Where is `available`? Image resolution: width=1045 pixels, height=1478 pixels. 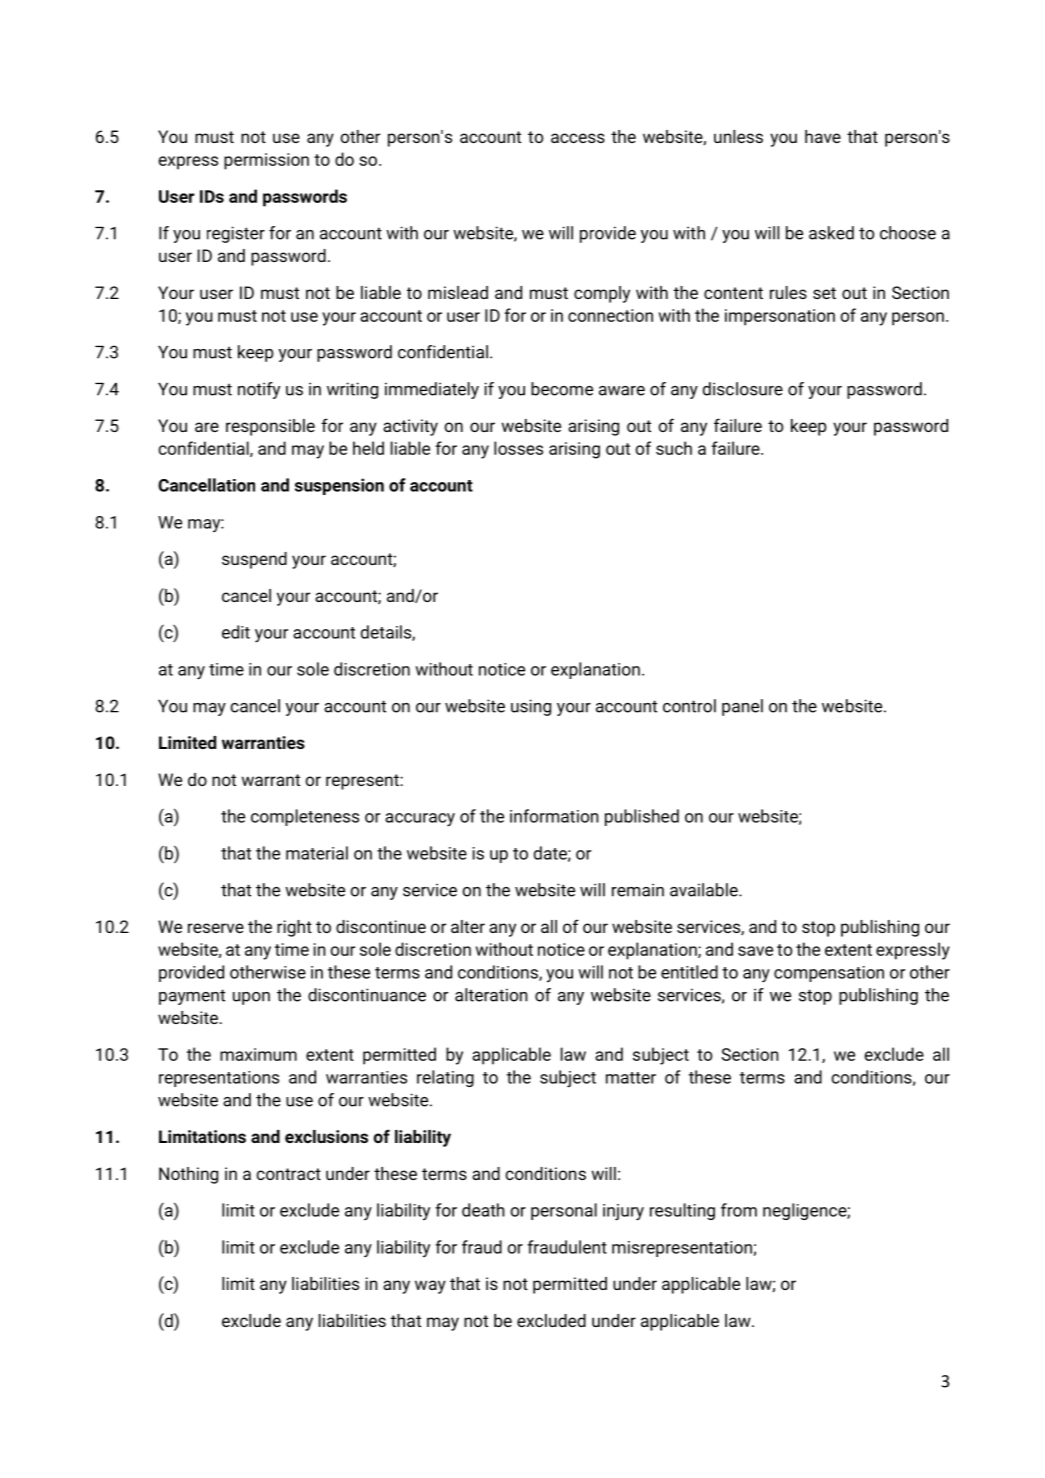
available is located at coordinates (705, 890).
